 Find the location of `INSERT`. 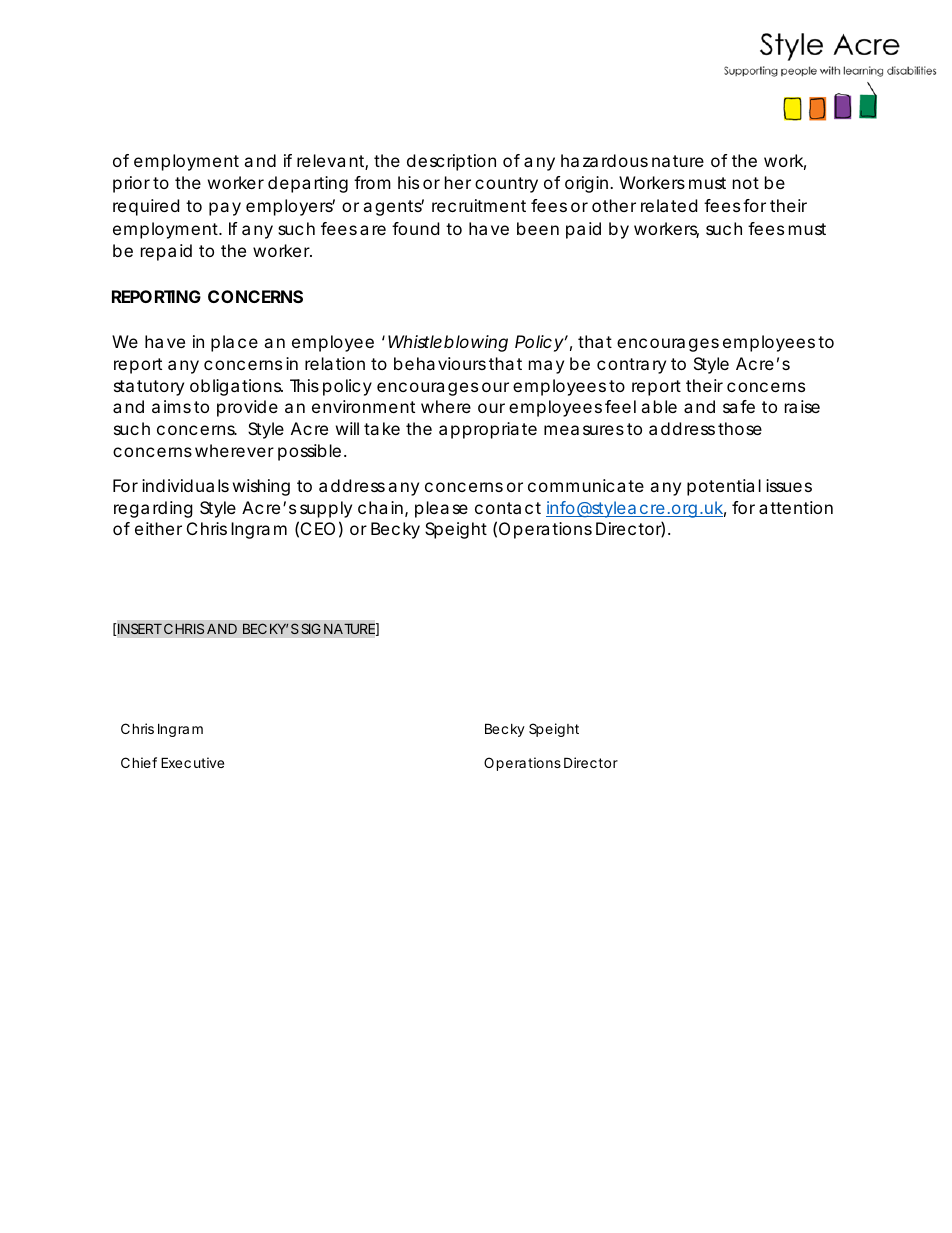

INSERT is located at coordinates (140, 628).
